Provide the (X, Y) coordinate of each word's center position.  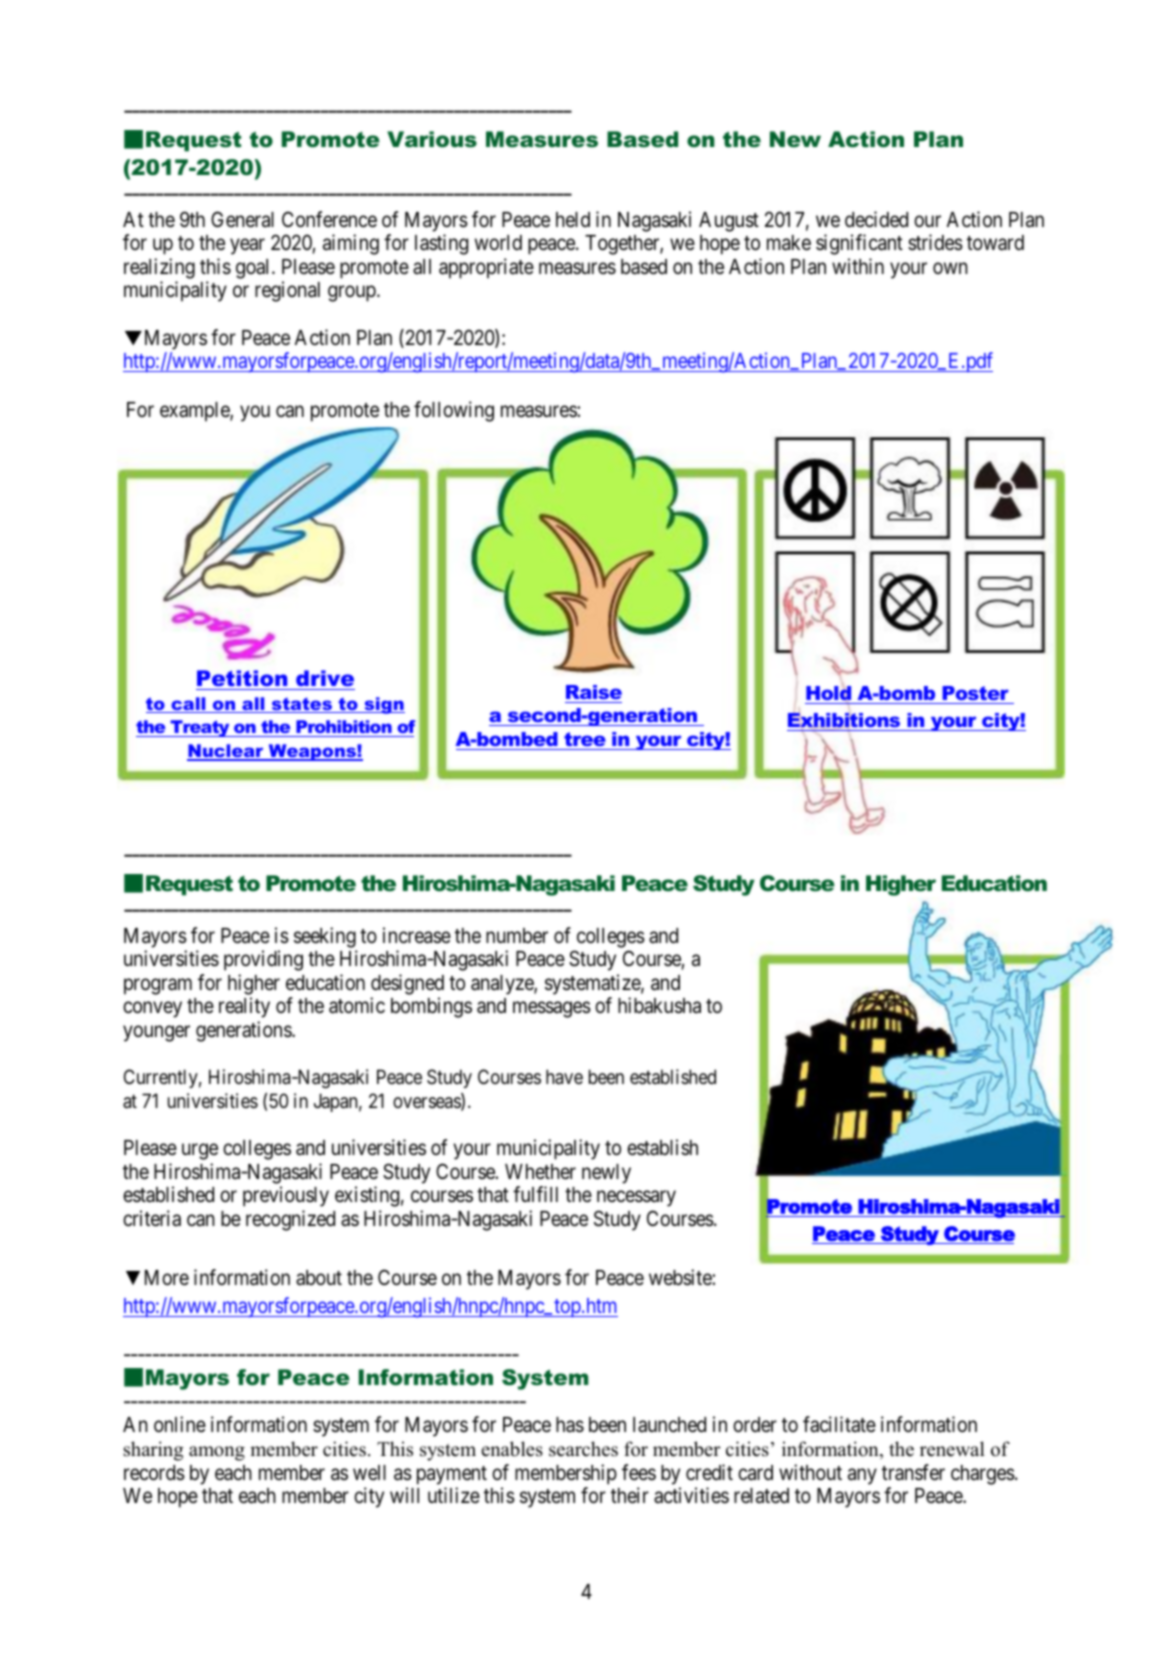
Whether (540, 1172)
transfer (913, 1472)
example (195, 412)
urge (200, 1152)
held (573, 220)
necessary (636, 1199)
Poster (975, 693)
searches (583, 1449)
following (454, 411)
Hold (828, 692)
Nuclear (226, 752)
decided (876, 219)
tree (585, 739)
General (242, 219)
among (217, 1453)
